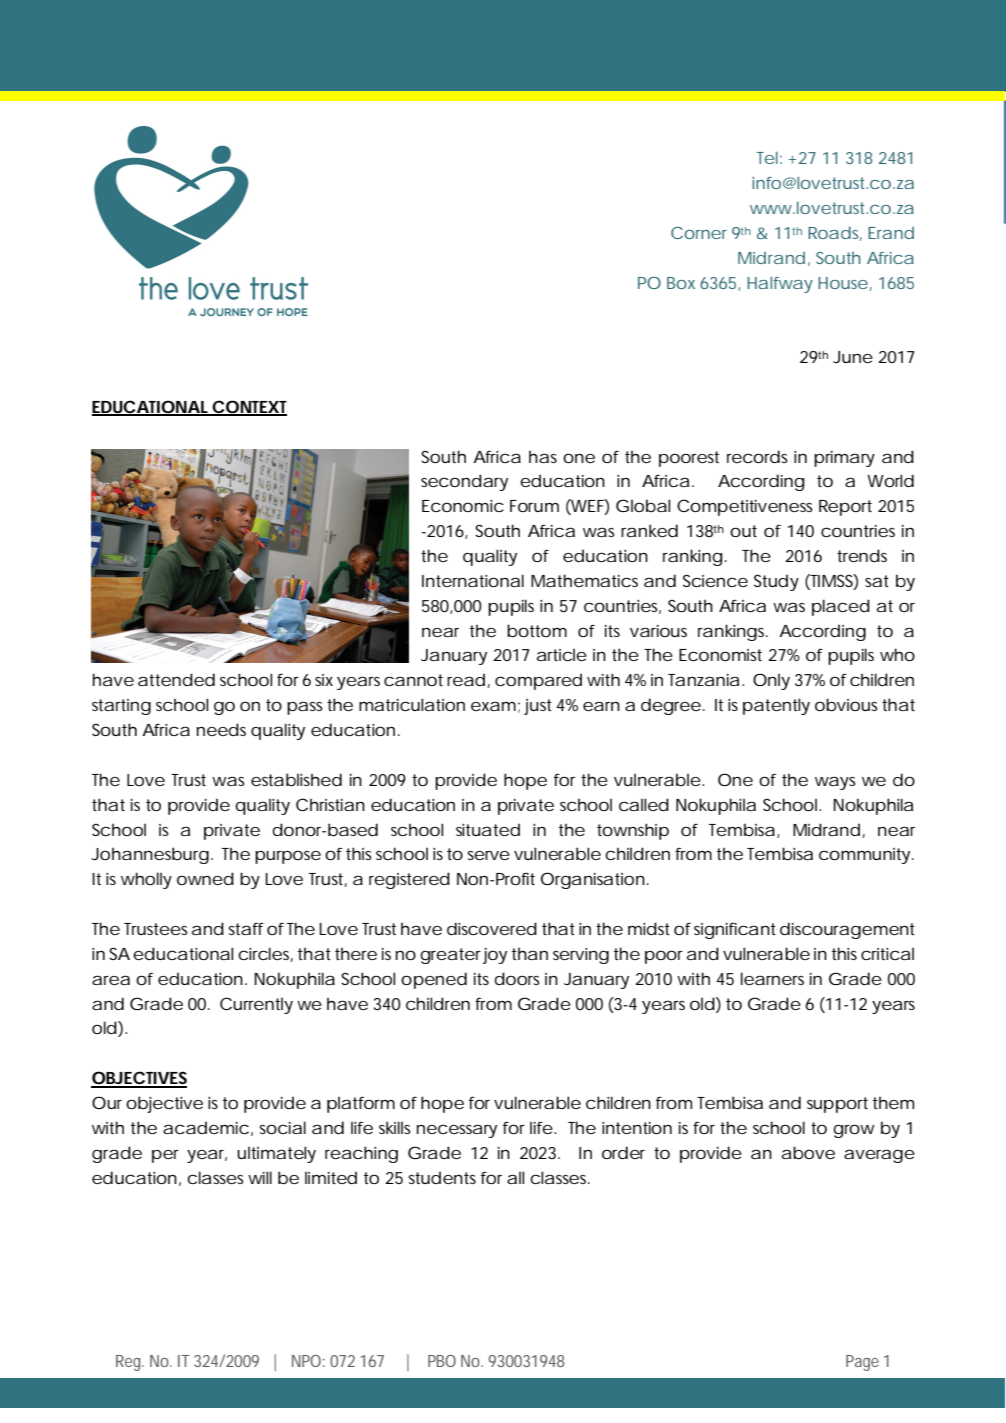 The image size is (1006, 1423). I want to click on Page, so click(862, 1363).
